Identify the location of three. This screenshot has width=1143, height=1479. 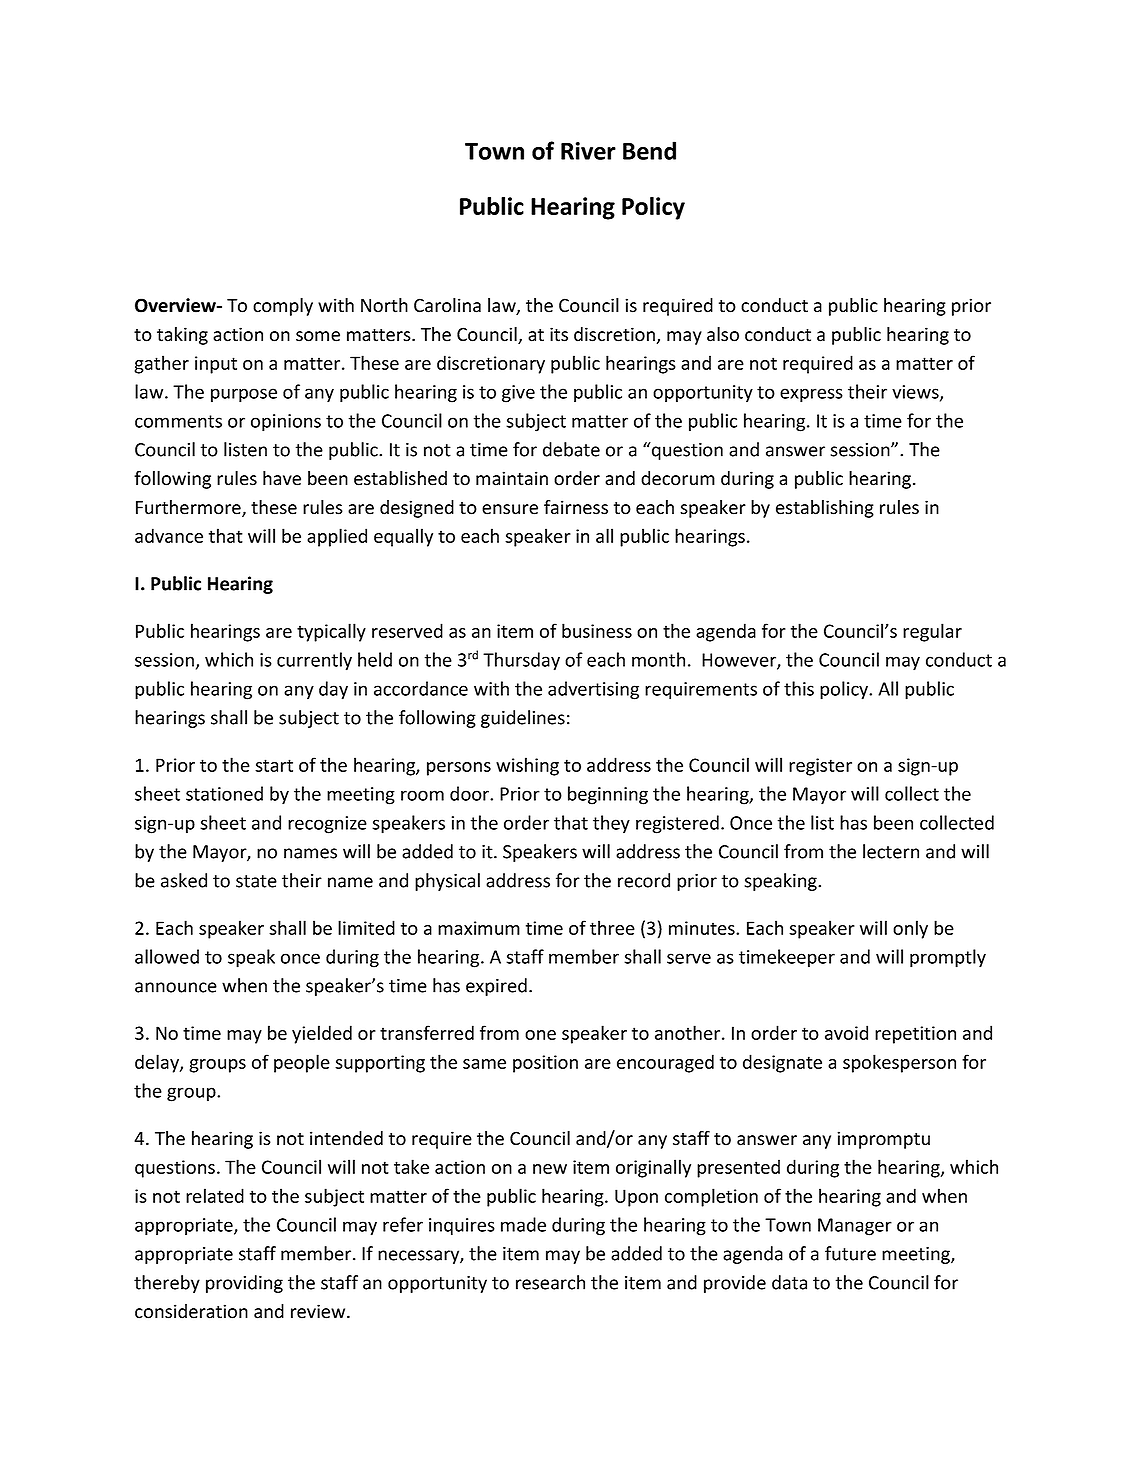
(612, 927).
